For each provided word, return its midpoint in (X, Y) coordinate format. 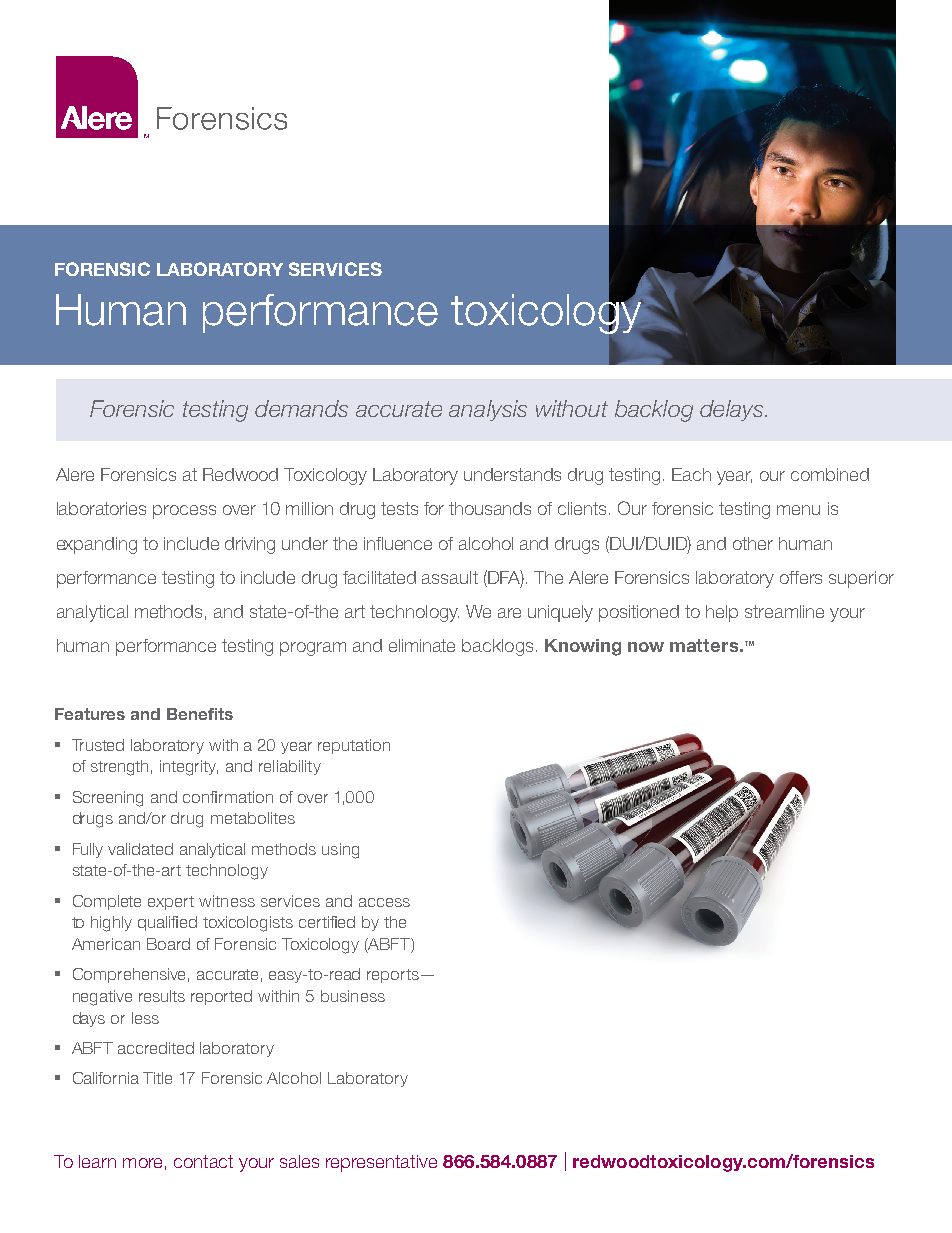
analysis (488, 410)
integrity (189, 768)
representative (381, 1163)
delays (731, 410)
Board (168, 944)
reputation (354, 746)
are (509, 613)
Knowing (583, 647)
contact (203, 1161)
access (384, 902)
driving (250, 545)
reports (394, 976)
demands (301, 408)
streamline (784, 611)
